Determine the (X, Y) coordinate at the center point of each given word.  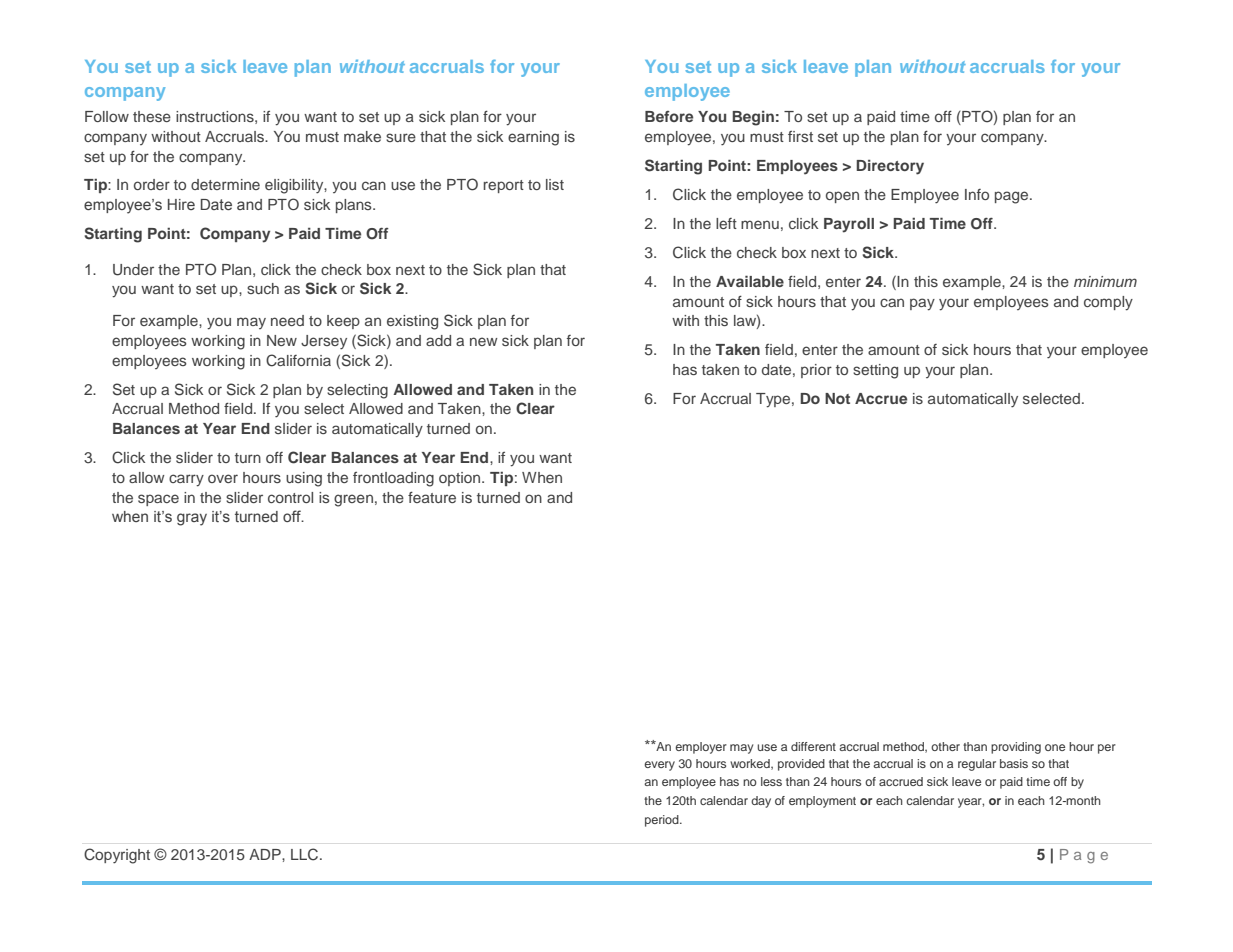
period (663, 821)
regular (977, 765)
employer (701, 748)
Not (837, 398)
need (287, 320)
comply (1108, 303)
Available (750, 281)
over (223, 478)
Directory (890, 167)
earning (533, 138)
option (461, 479)
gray (192, 519)
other (945, 746)
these (152, 116)
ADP (266, 854)
